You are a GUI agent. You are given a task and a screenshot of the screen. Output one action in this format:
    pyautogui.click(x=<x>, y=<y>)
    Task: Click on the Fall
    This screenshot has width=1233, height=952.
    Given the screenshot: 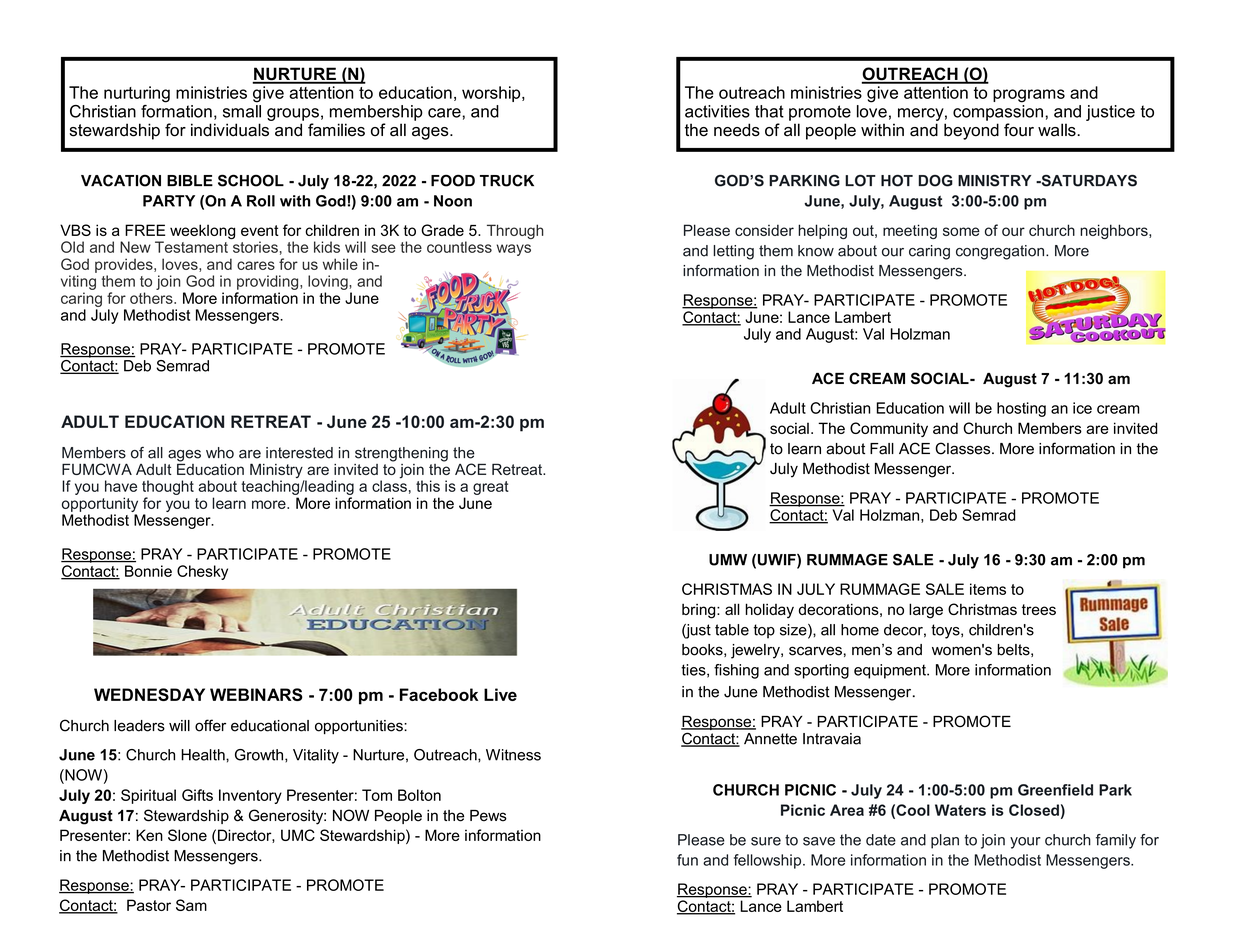 What is the action you would take?
    pyautogui.click(x=882, y=449)
